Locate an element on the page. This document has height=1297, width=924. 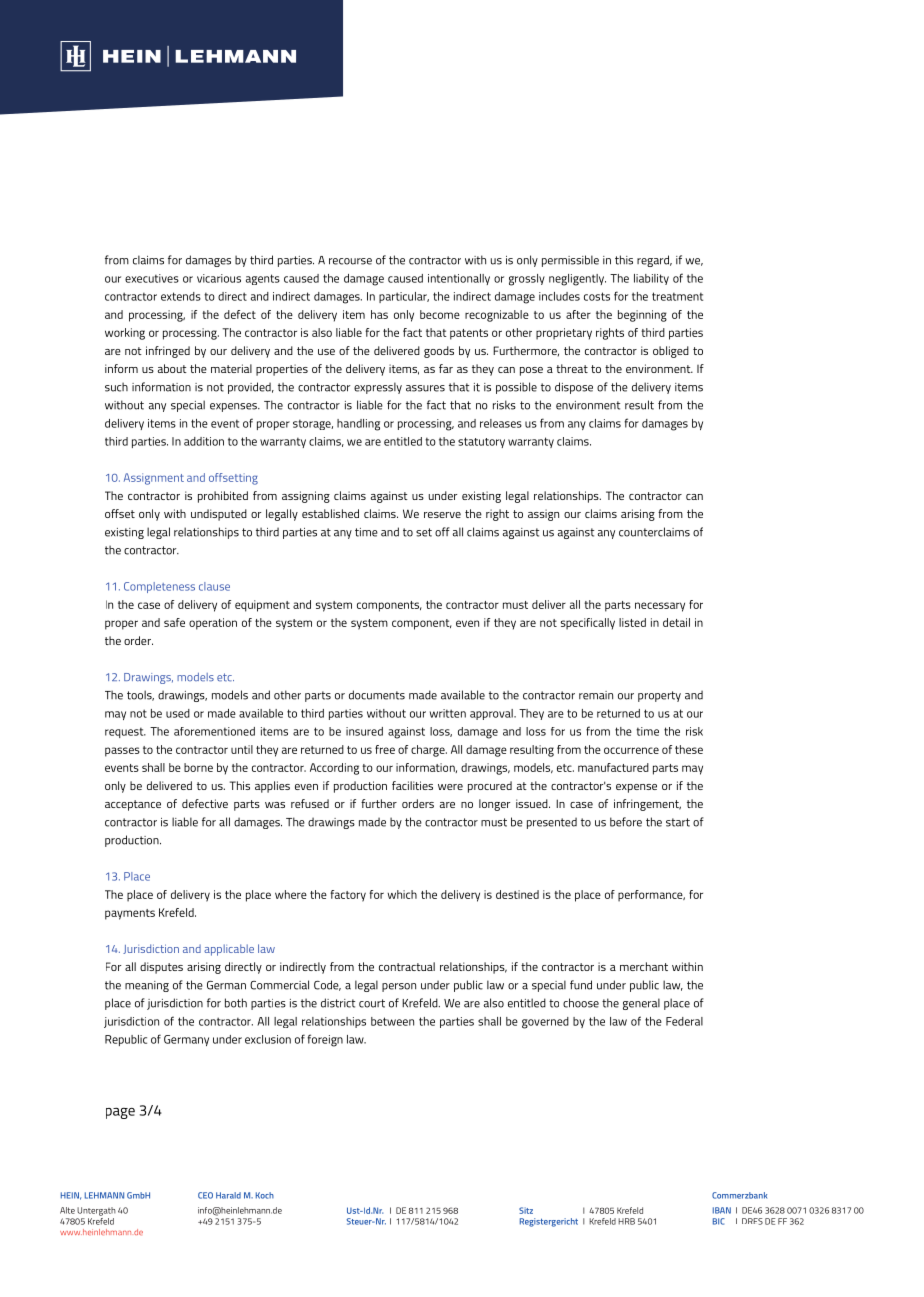
has is located at coordinates (379, 314).
